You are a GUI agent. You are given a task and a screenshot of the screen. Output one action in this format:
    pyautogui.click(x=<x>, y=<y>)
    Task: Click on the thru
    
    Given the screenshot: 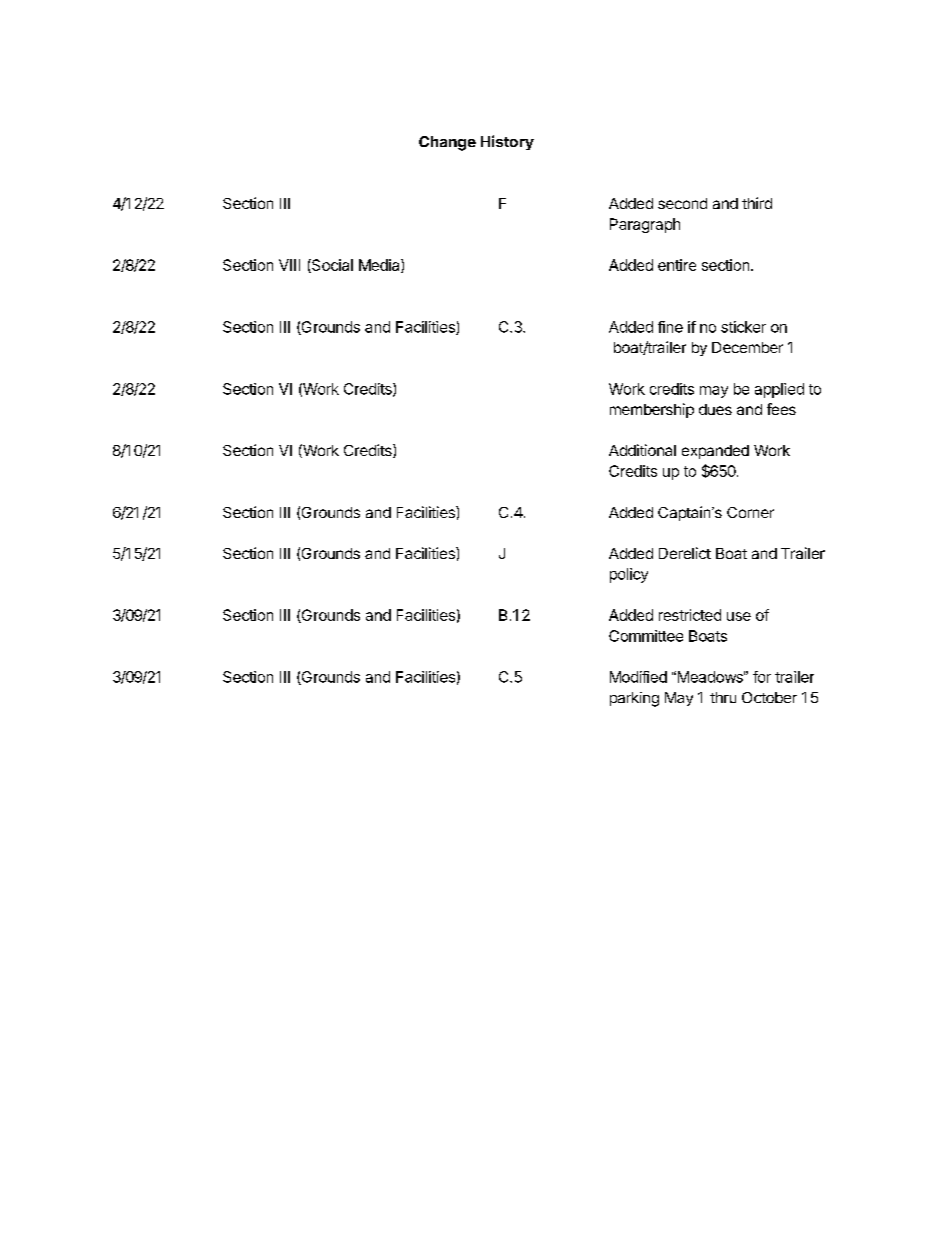 What is the action you would take?
    pyautogui.click(x=723, y=697)
